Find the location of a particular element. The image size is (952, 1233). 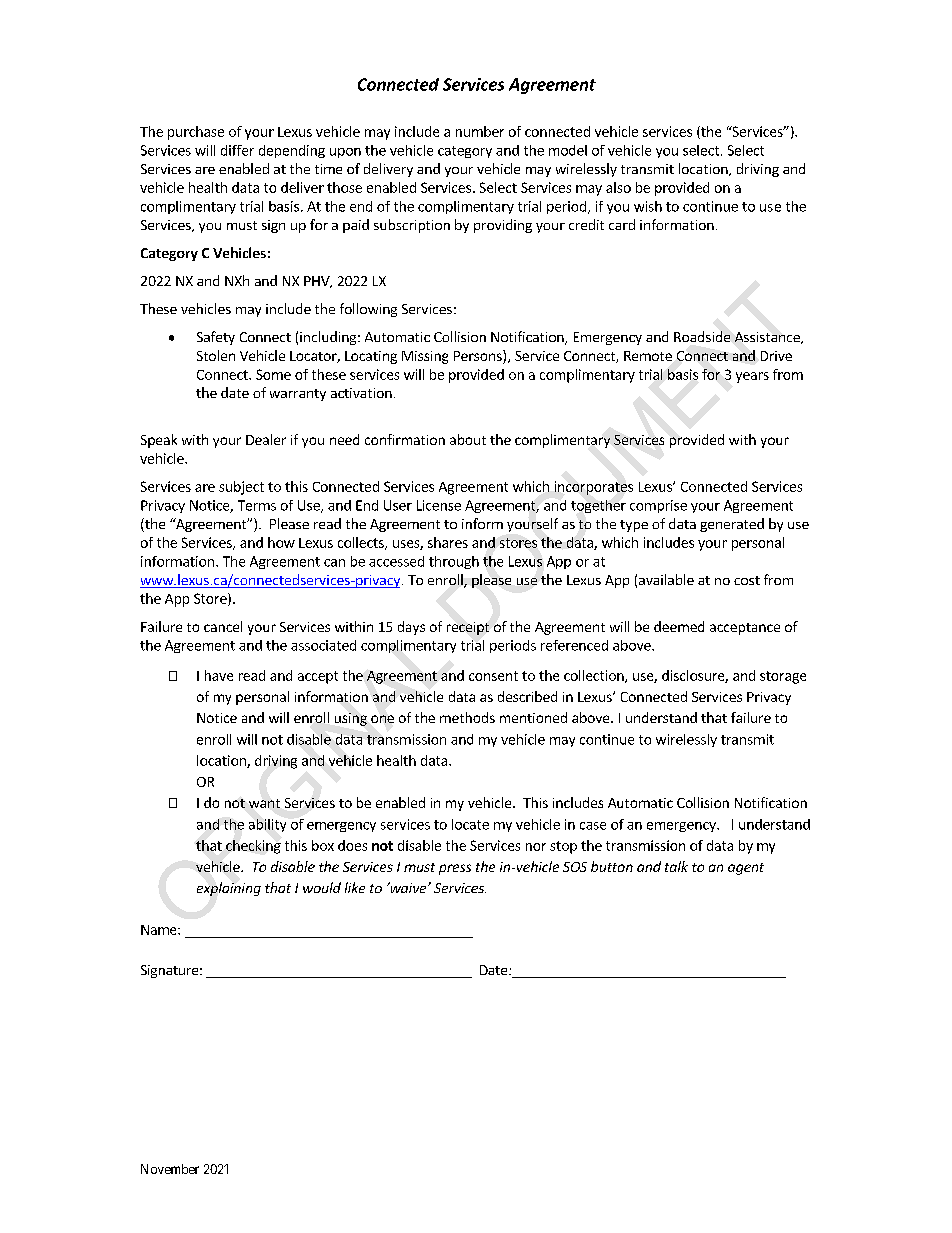

differ is located at coordinates (237, 150).
